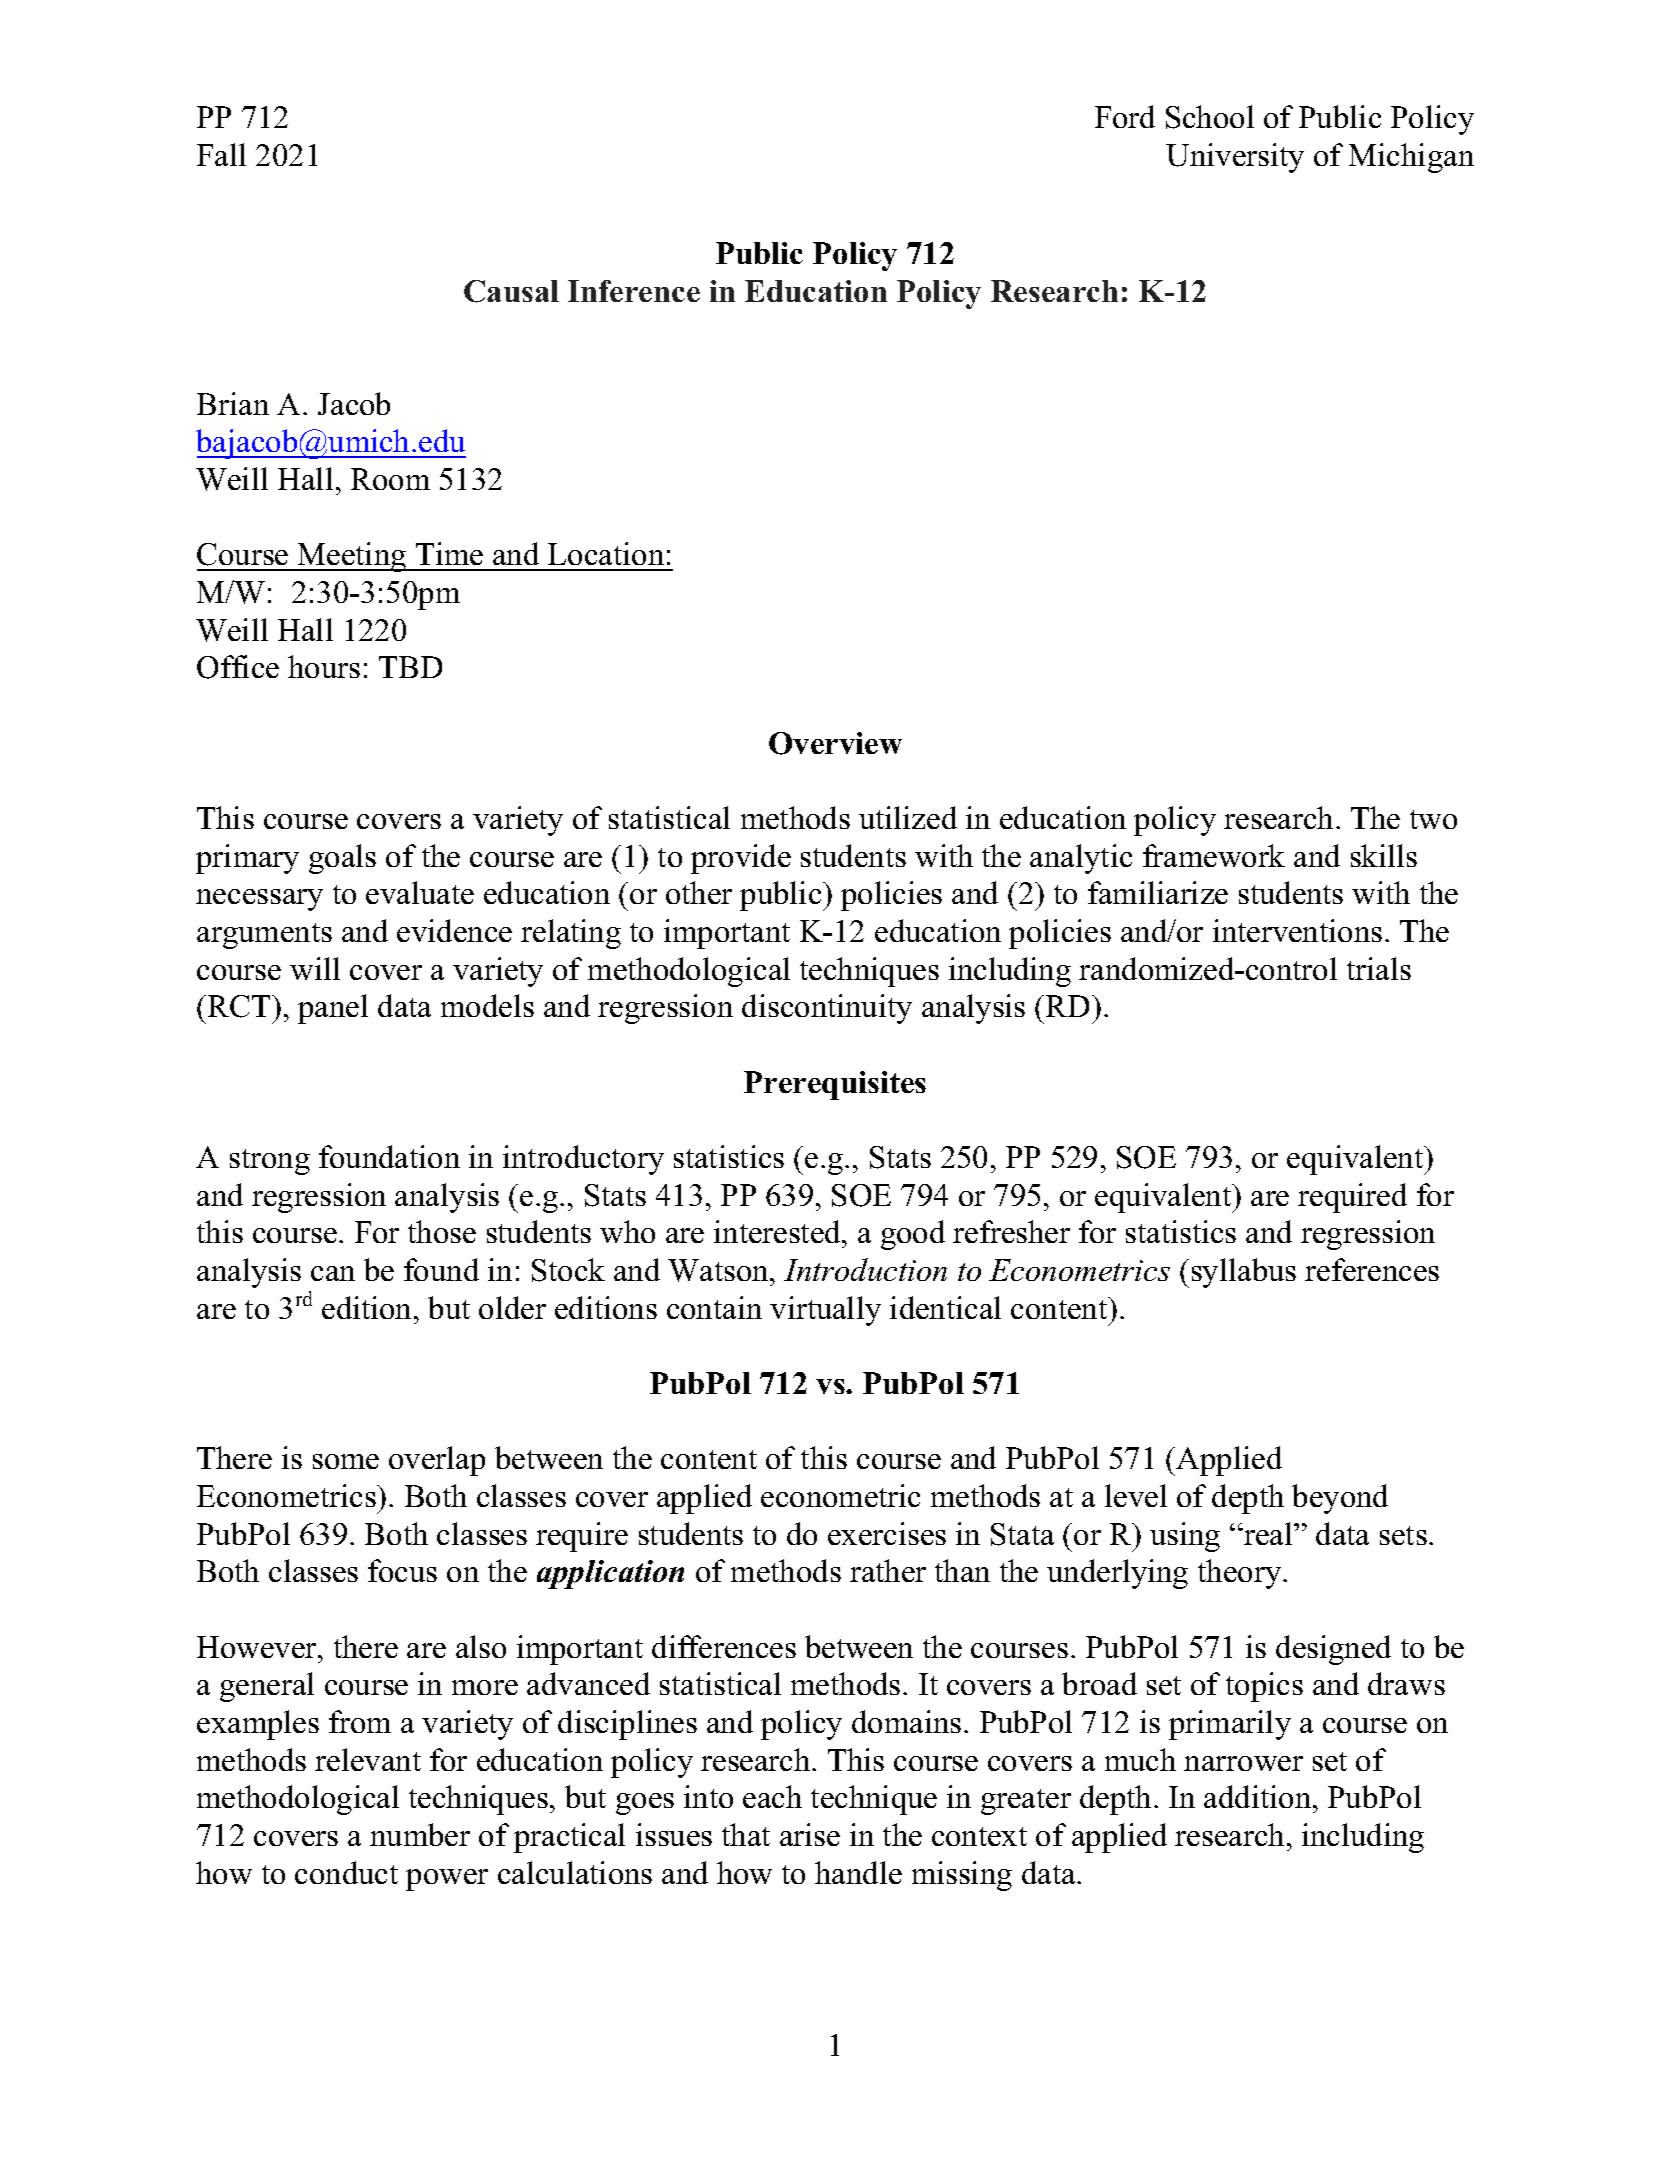  Describe the element at coordinates (221, 154) in the screenshot. I see `Fall` at that location.
